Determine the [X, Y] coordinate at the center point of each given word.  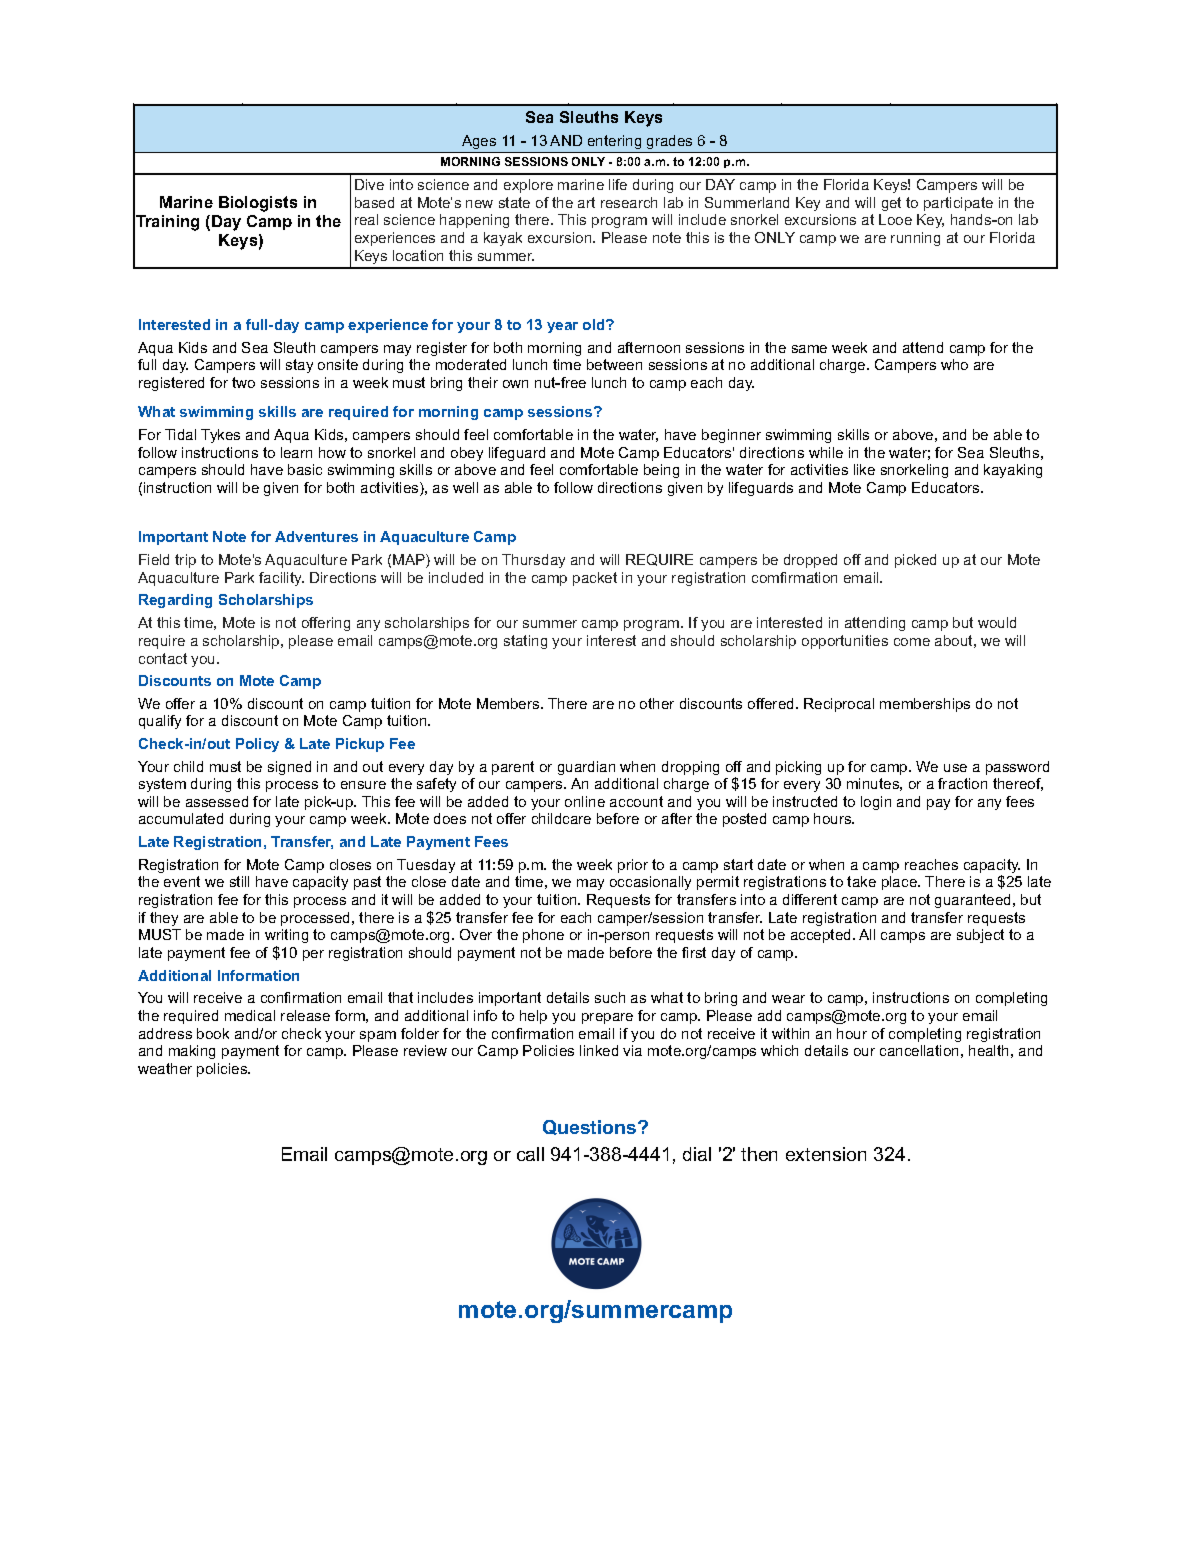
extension [826, 1154]
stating [525, 642]
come [912, 642]
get [891, 204]
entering [614, 142]
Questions [591, 1127]
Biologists [258, 204]
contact [163, 658]
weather [165, 1068]
